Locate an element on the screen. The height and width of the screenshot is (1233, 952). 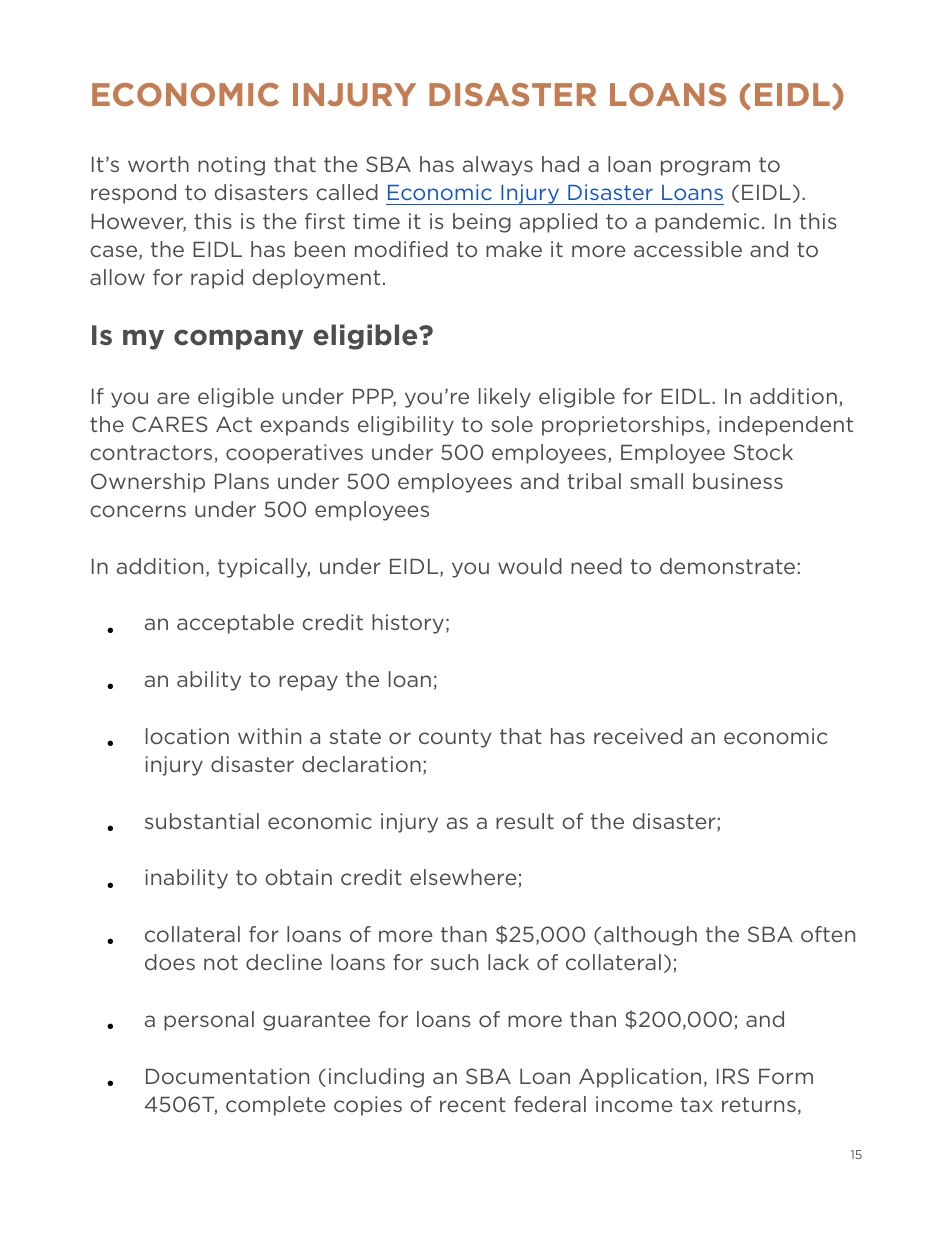
always is located at coordinates (498, 166).
